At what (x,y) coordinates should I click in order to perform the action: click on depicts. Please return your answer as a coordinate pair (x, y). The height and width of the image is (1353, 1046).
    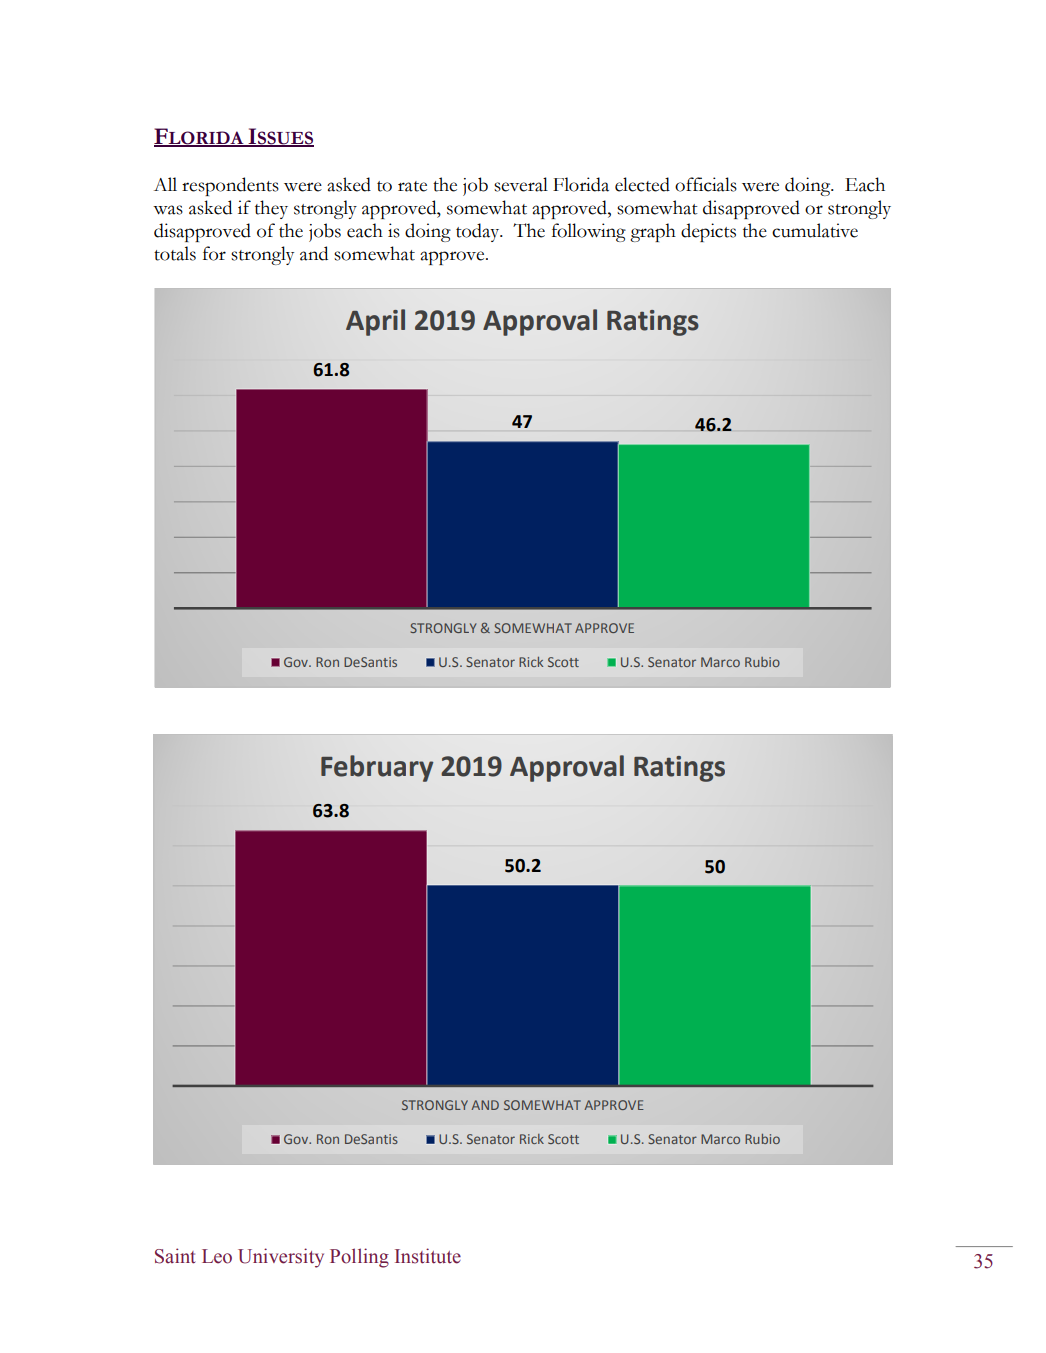
    Looking at the image, I should click on (708, 232).
